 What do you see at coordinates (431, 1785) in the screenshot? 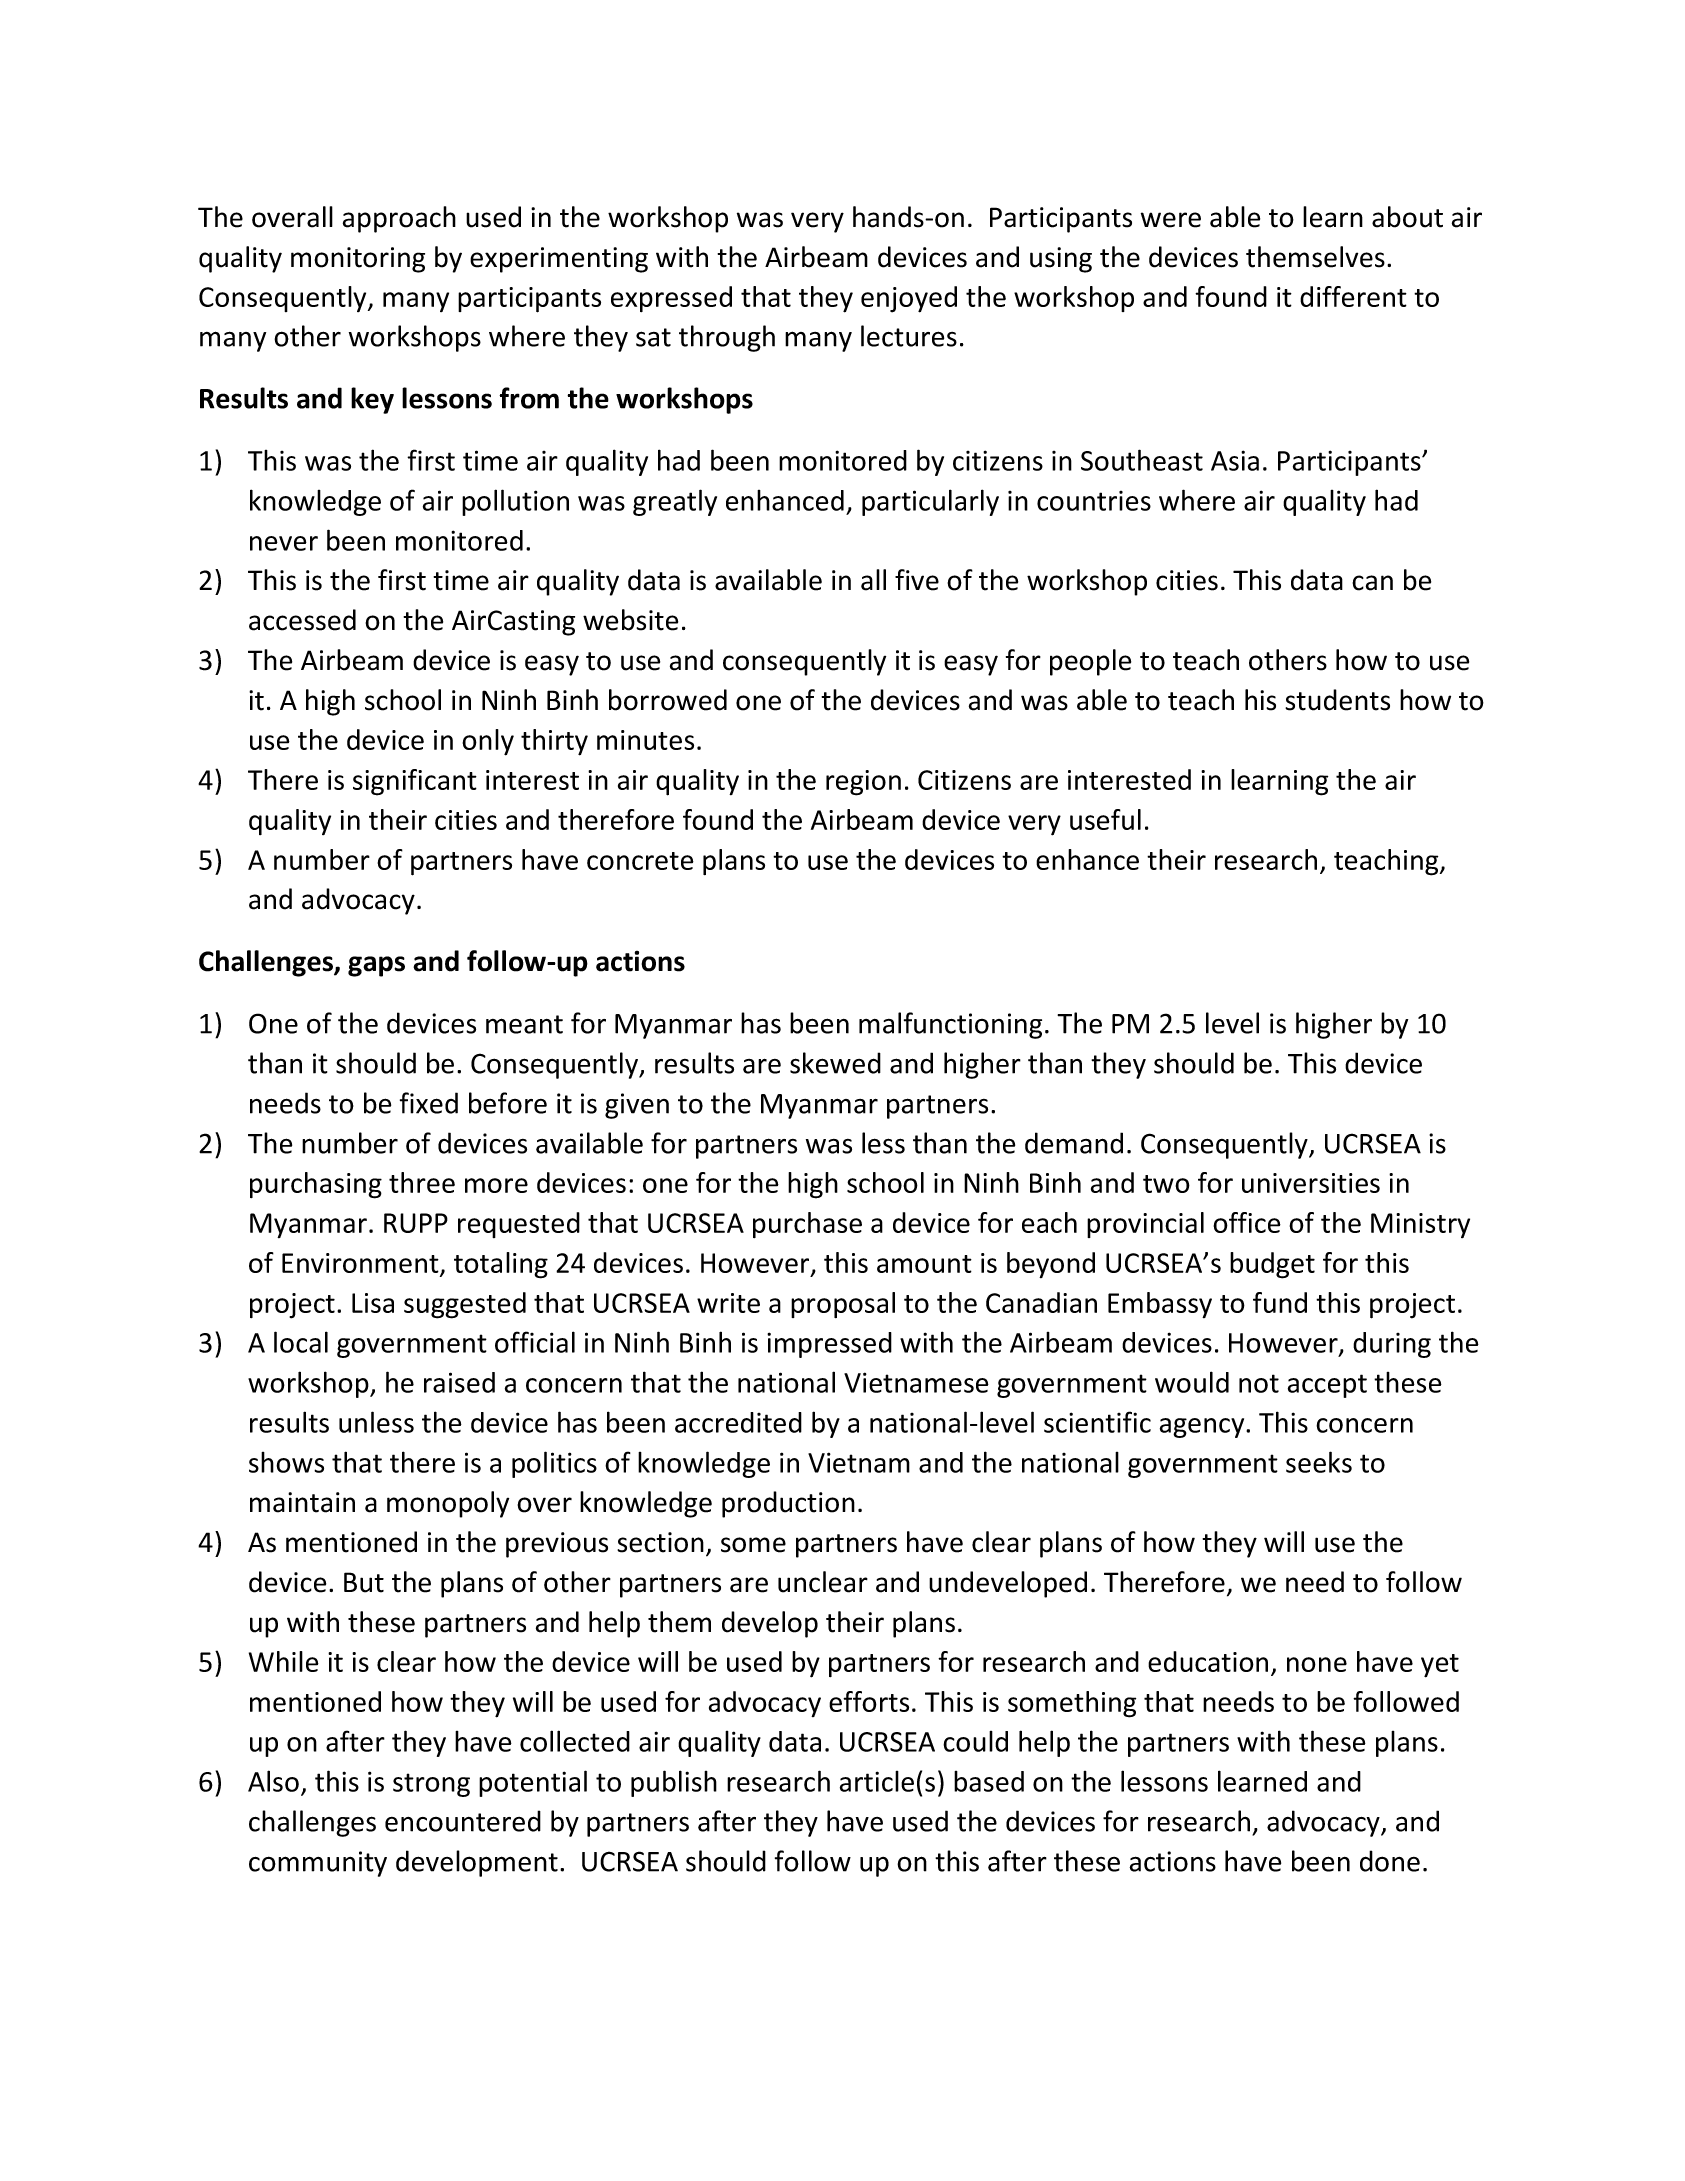
I see `strong` at bounding box center [431, 1785].
